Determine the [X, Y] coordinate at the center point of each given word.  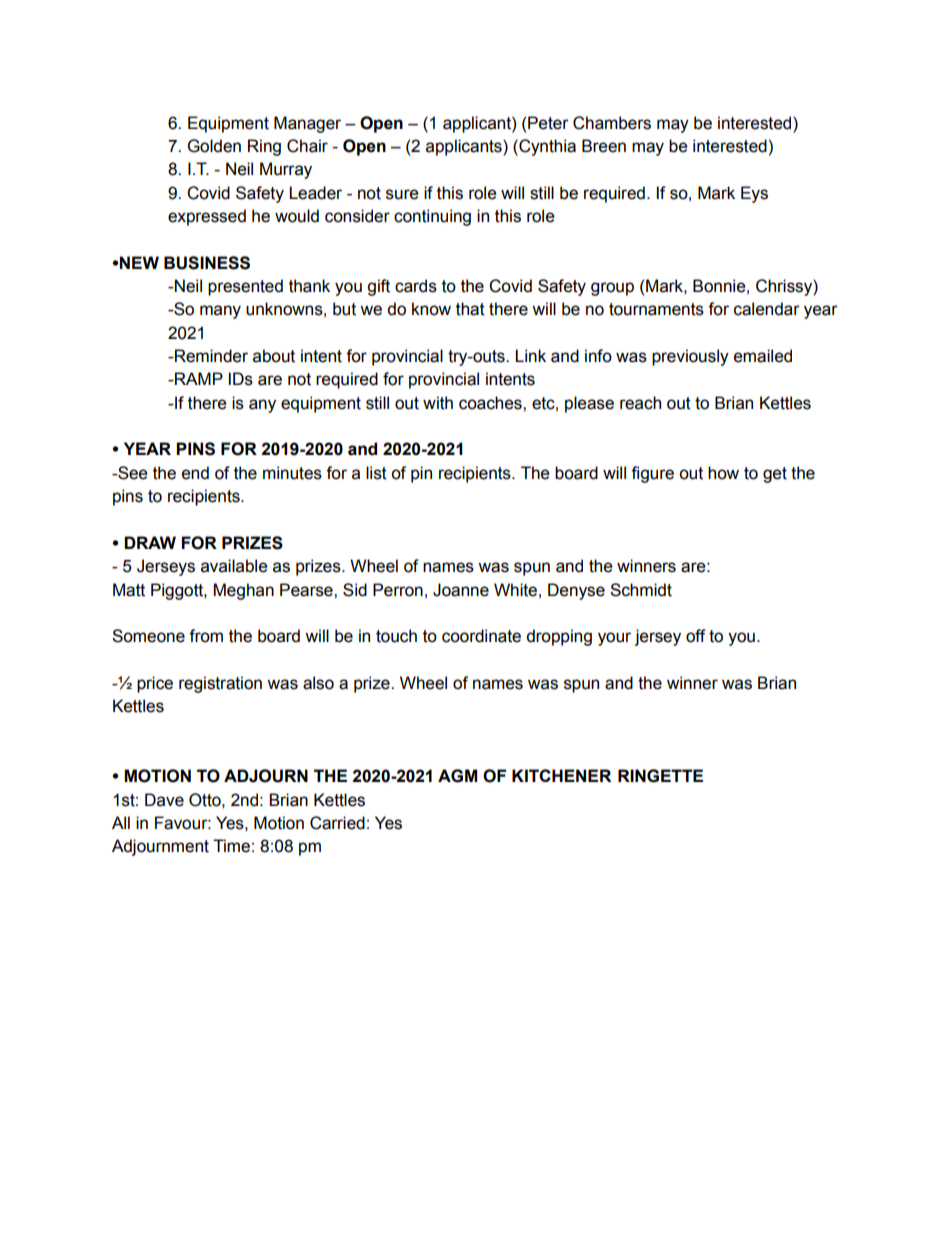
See [132, 473]
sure [402, 194]
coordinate [481, 636]
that [470, 309]
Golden [214, 146]
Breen [604, 146]
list [376, 473]
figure [652, 474]
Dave [164, 800]
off [696, 636]
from [206, 636]
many [220, 312]
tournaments [656, 309]
